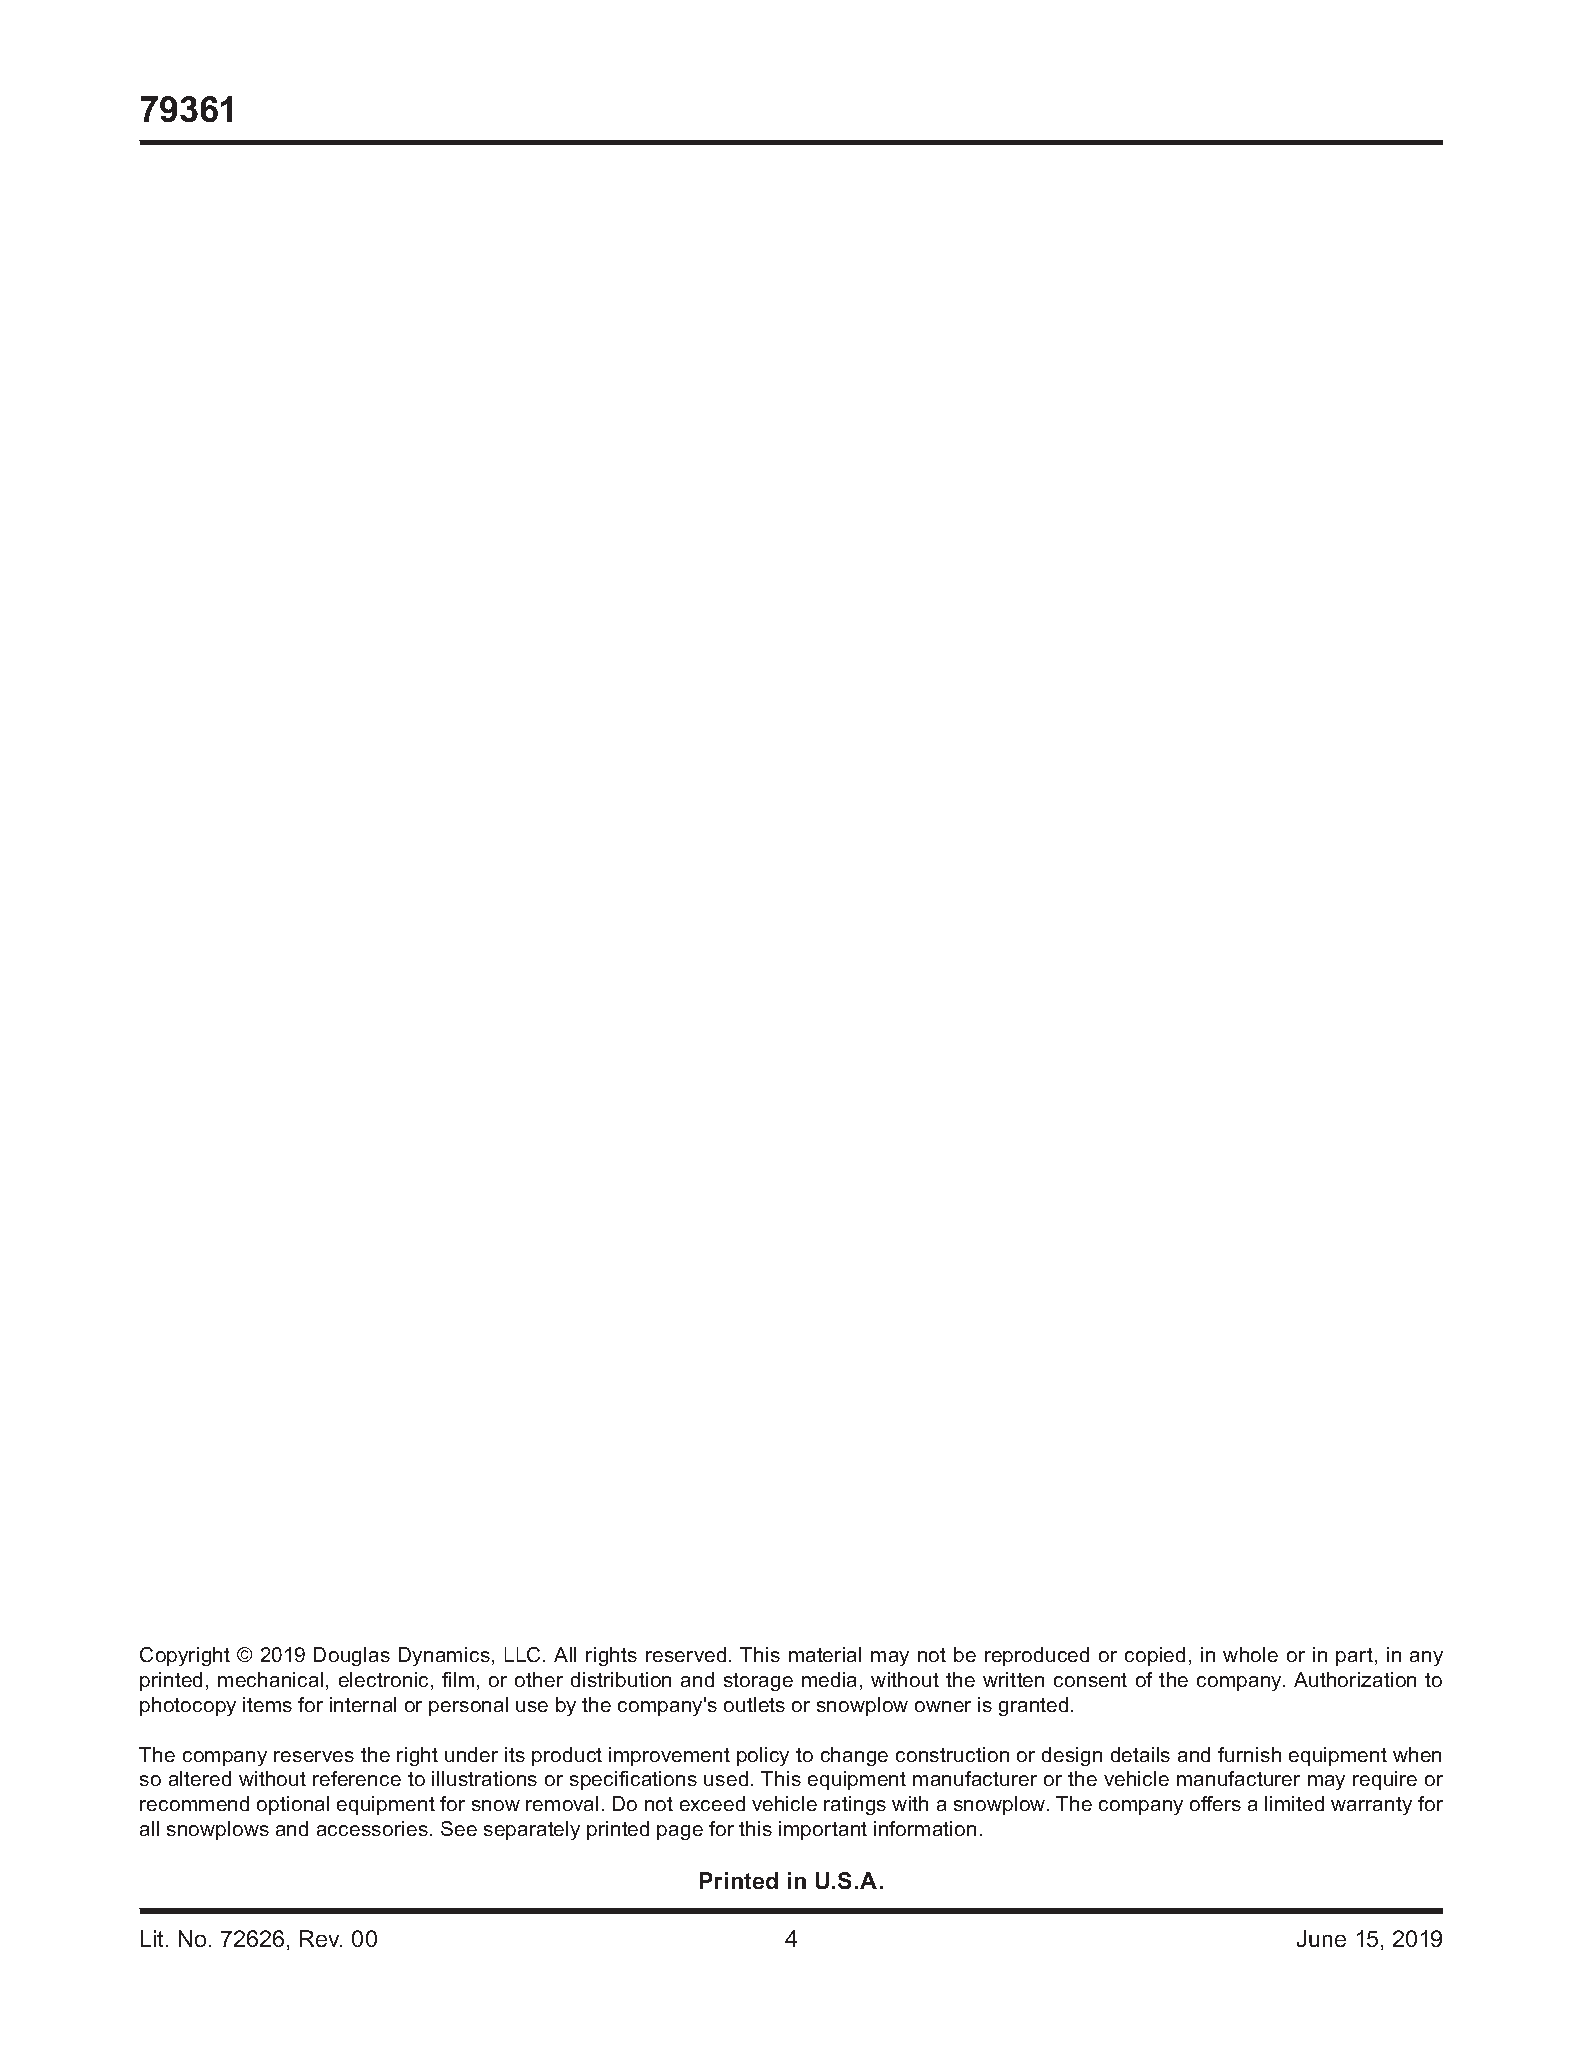 The image size is (1583, 2048). Describe the element at coordinates (372, 1828) in the image. I see `accessories` at that location.
